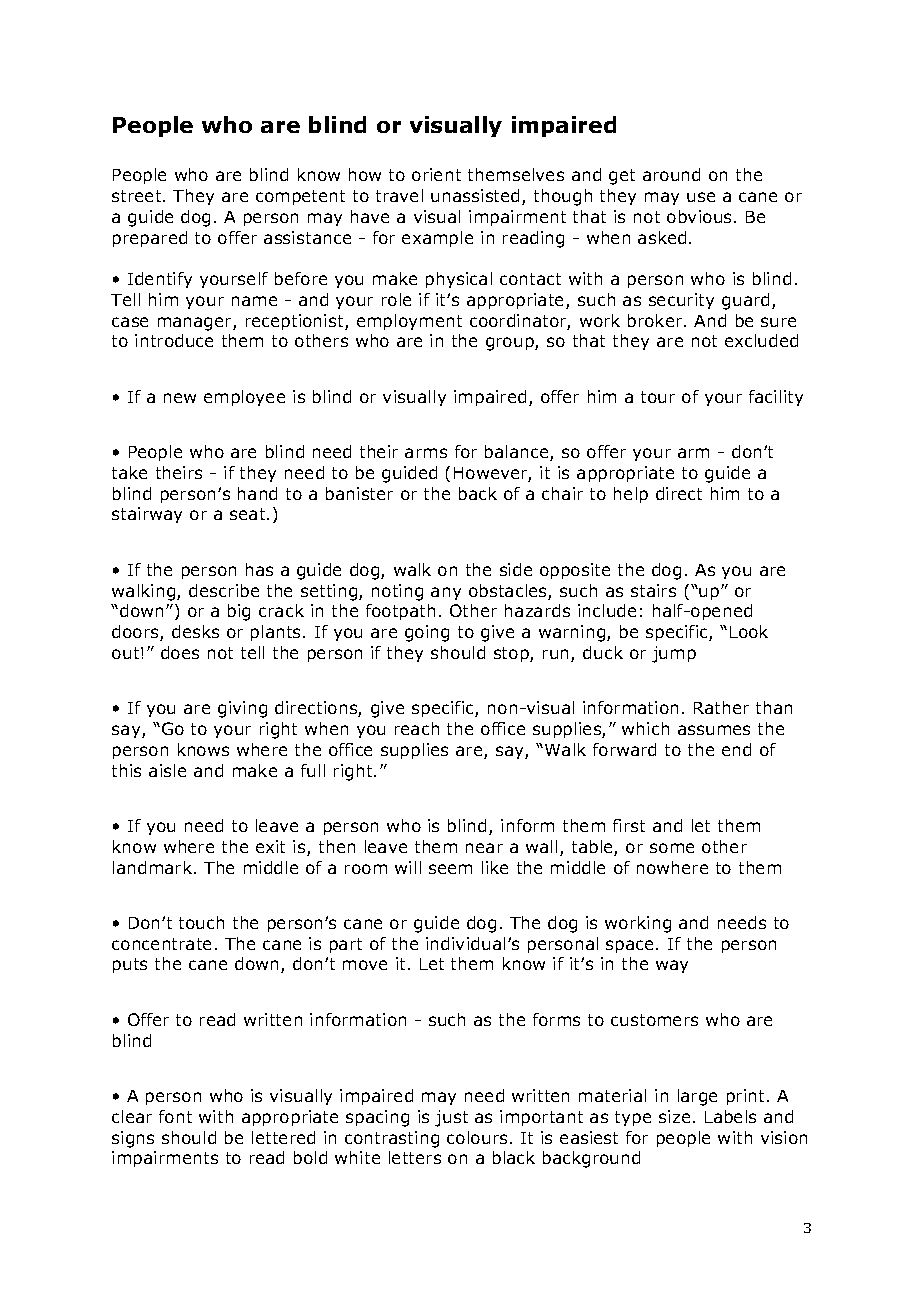 The height and width of the screenshot is (1308, 924). I want to click on just, so click(451, 1118).
